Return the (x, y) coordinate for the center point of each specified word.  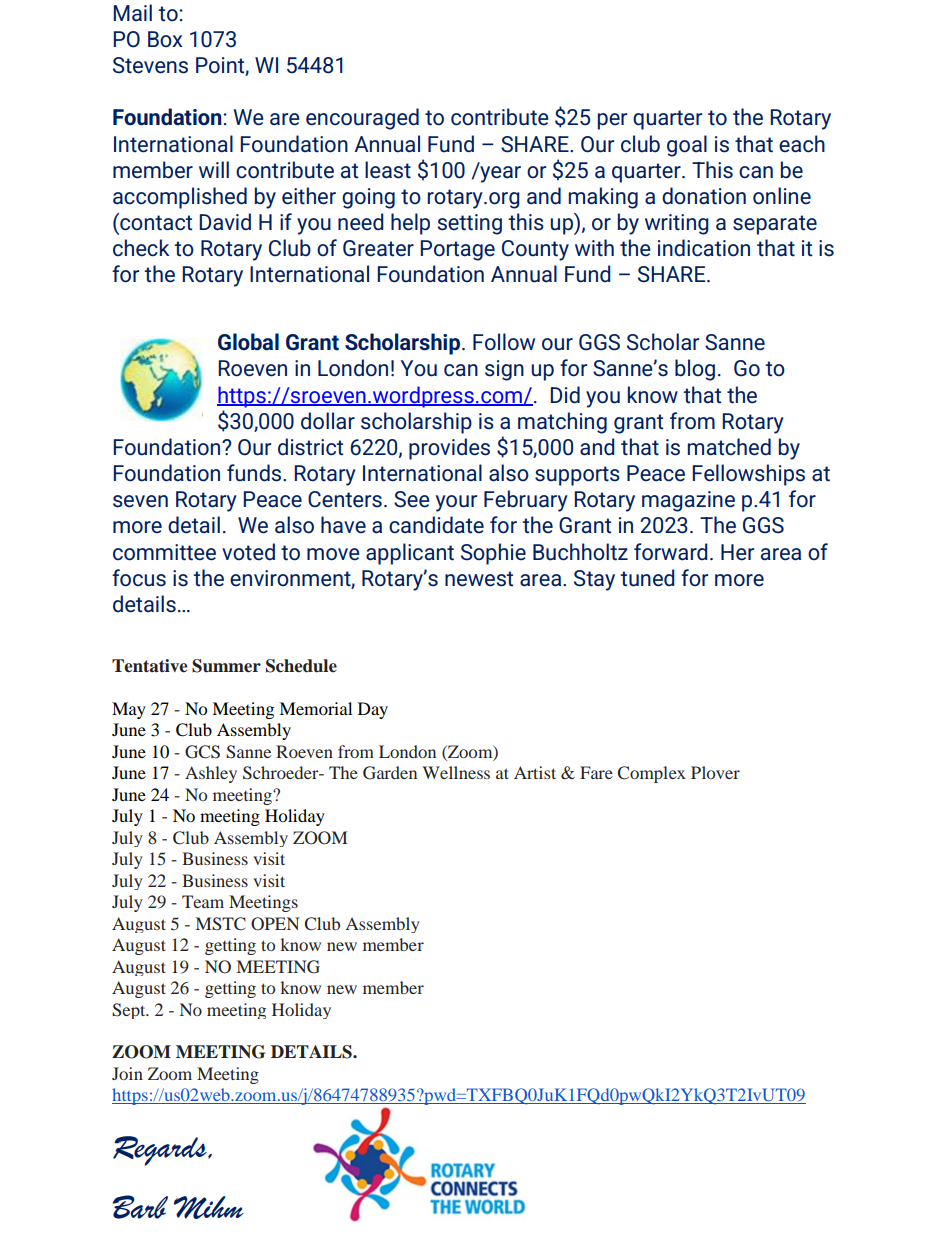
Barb (140, 1207)
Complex (652, 774)
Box (165, 39)
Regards (161, 1151)
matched (729, 447)
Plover (715, 772)
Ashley (211, 774)
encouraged (362, 119)
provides (449, 449)
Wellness (456, 772)
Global (248, 342)
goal (687, 146)
